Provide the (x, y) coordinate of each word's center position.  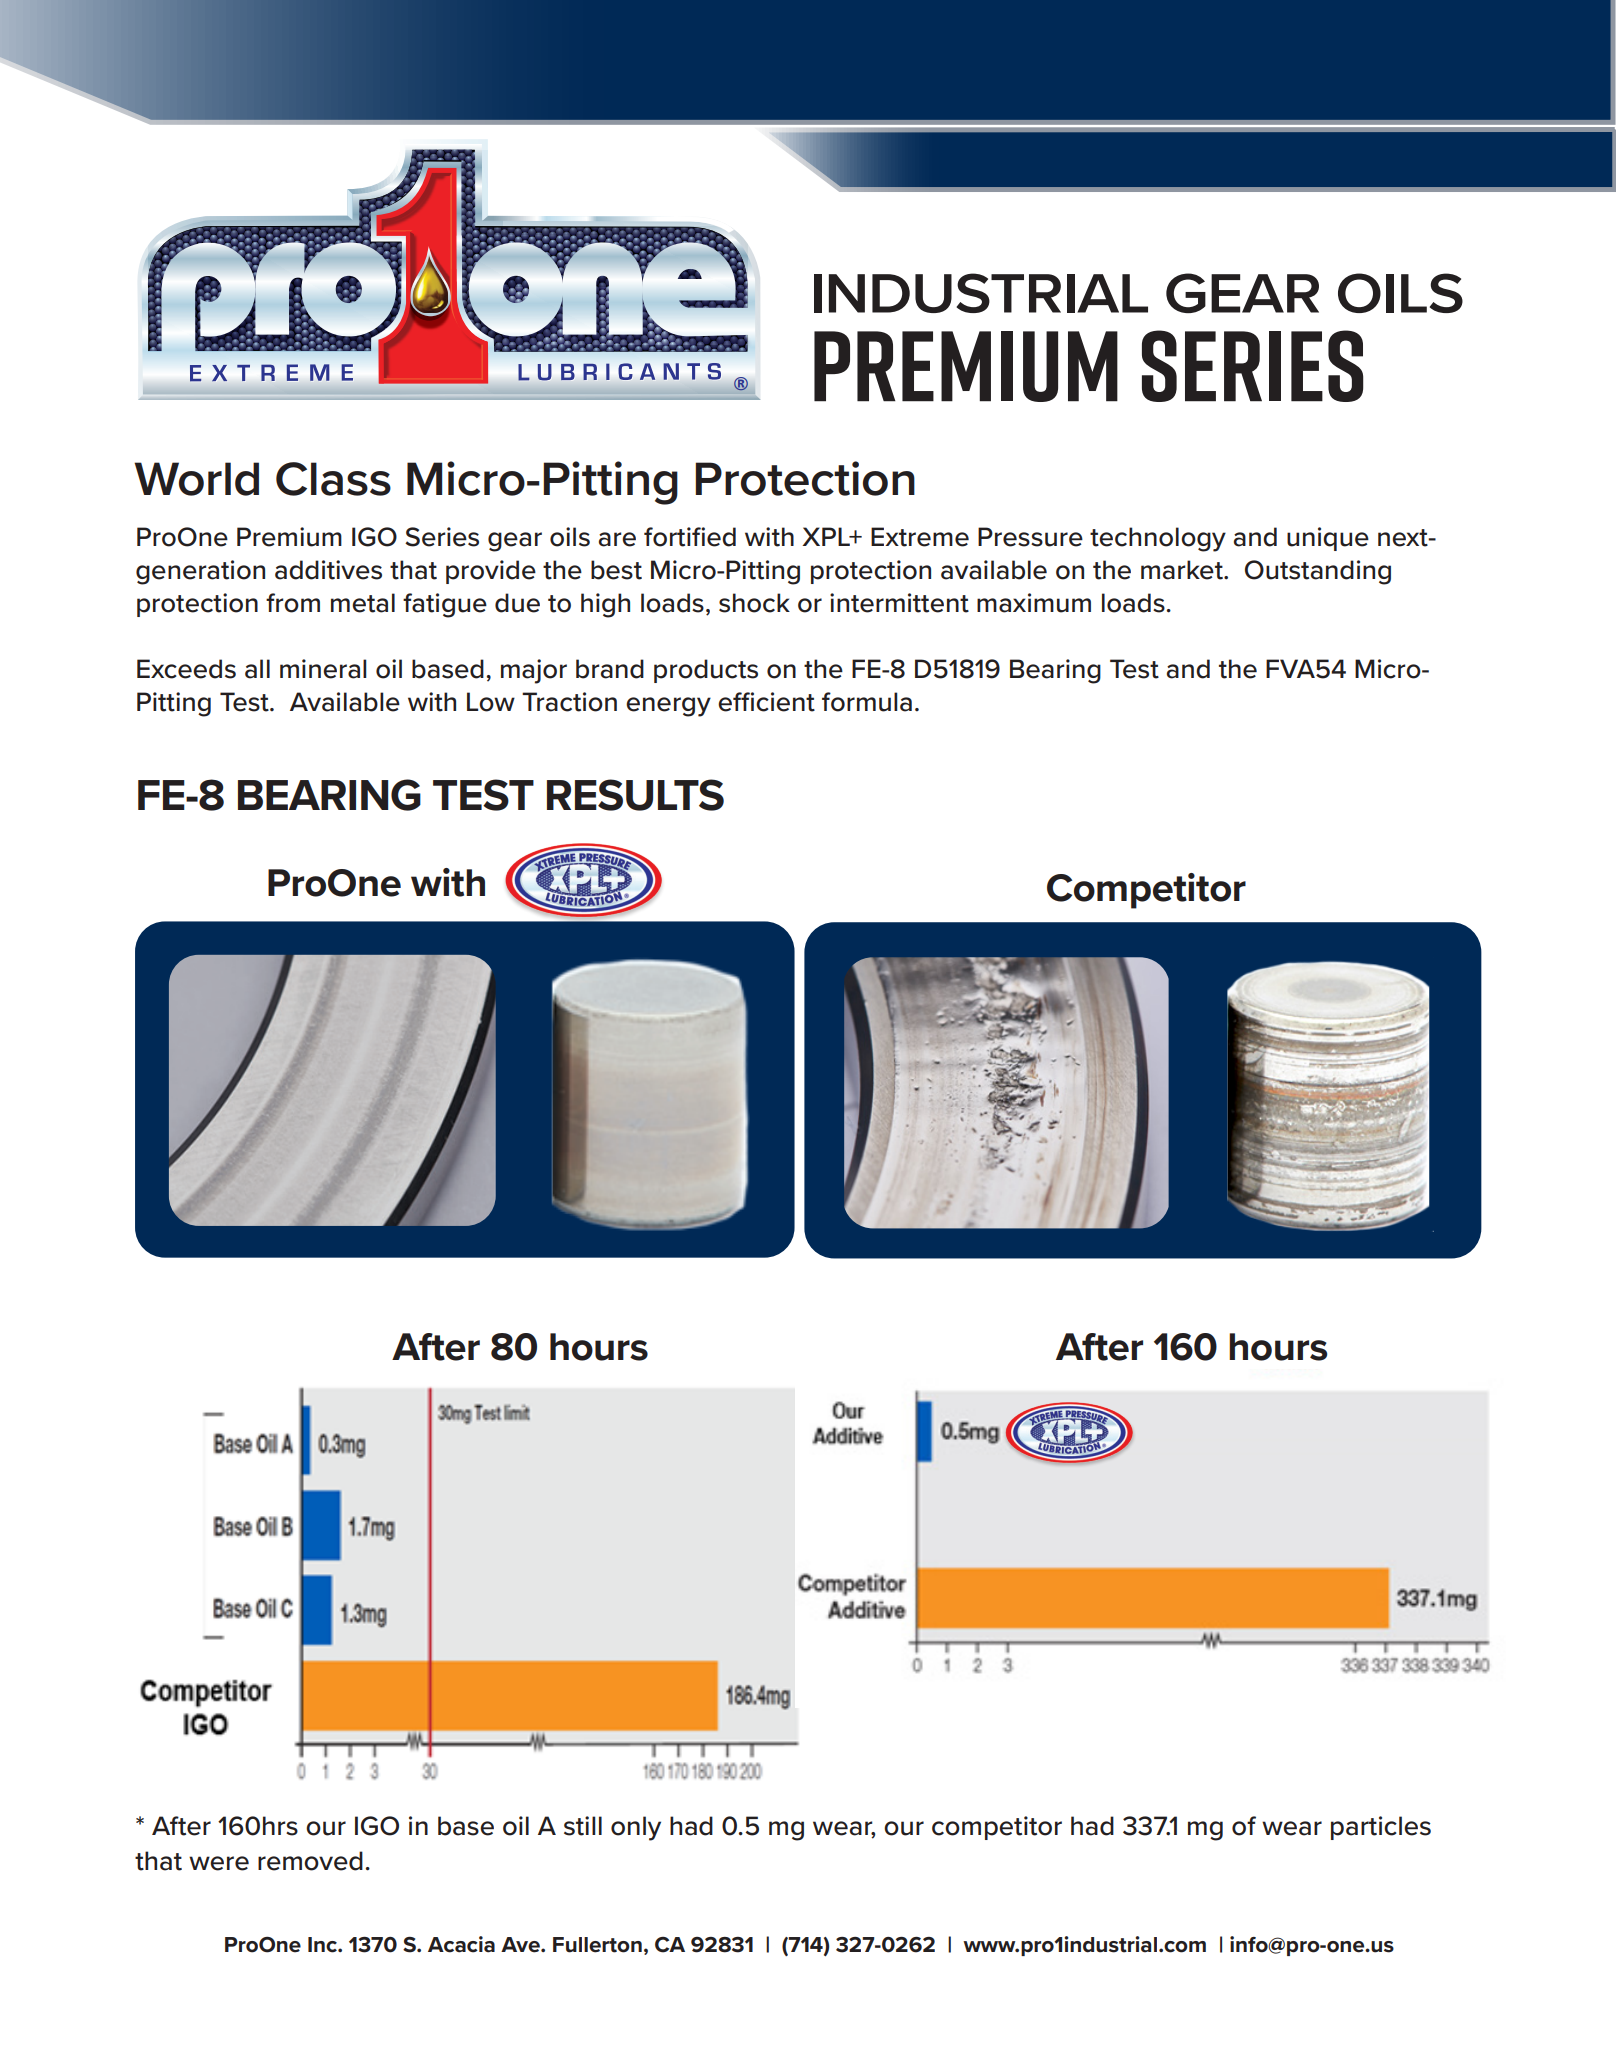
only (636, 1828)
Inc (323, 1945)
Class (333, 479)
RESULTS (635, 795)
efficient (766, 702)
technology (1158, 539)
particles (1381, 1828)
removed (310, 1861)
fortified (690, 537)
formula (867, 702)
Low (491, 702)
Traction (569, 702)
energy (668, 707)
